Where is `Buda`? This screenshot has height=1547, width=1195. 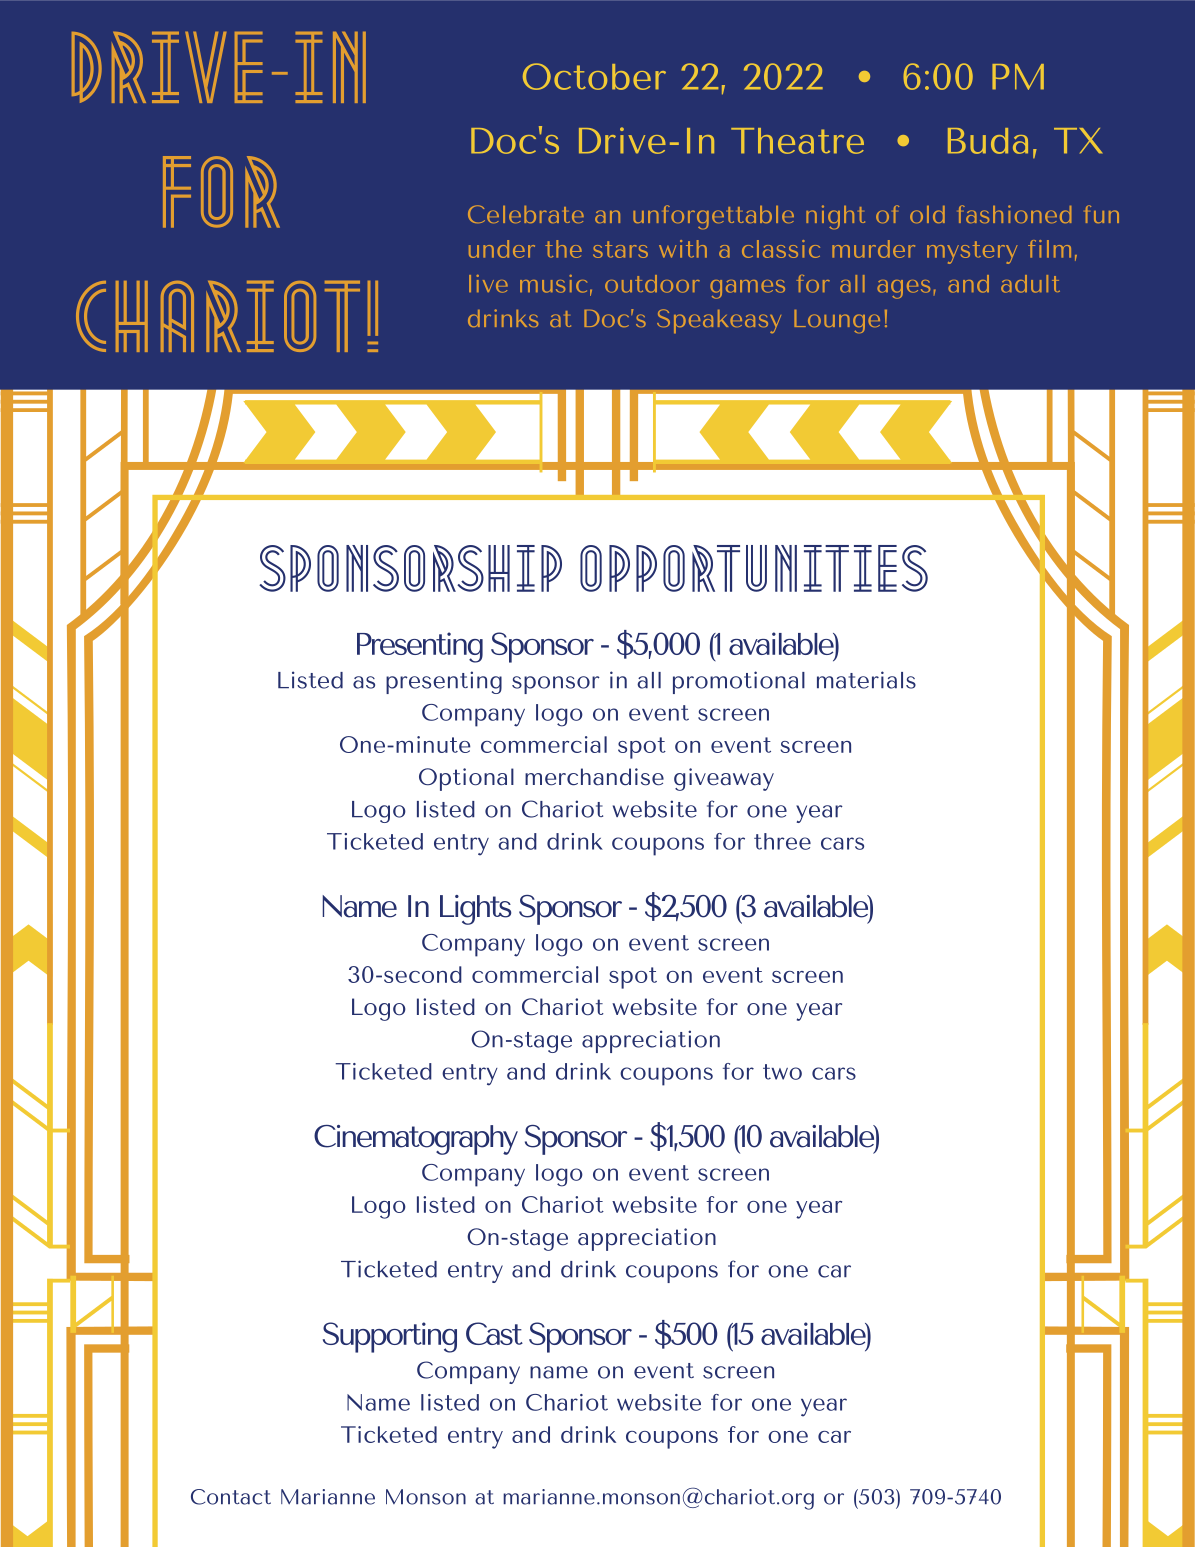 Buda is located at coordinates (988, 141).
